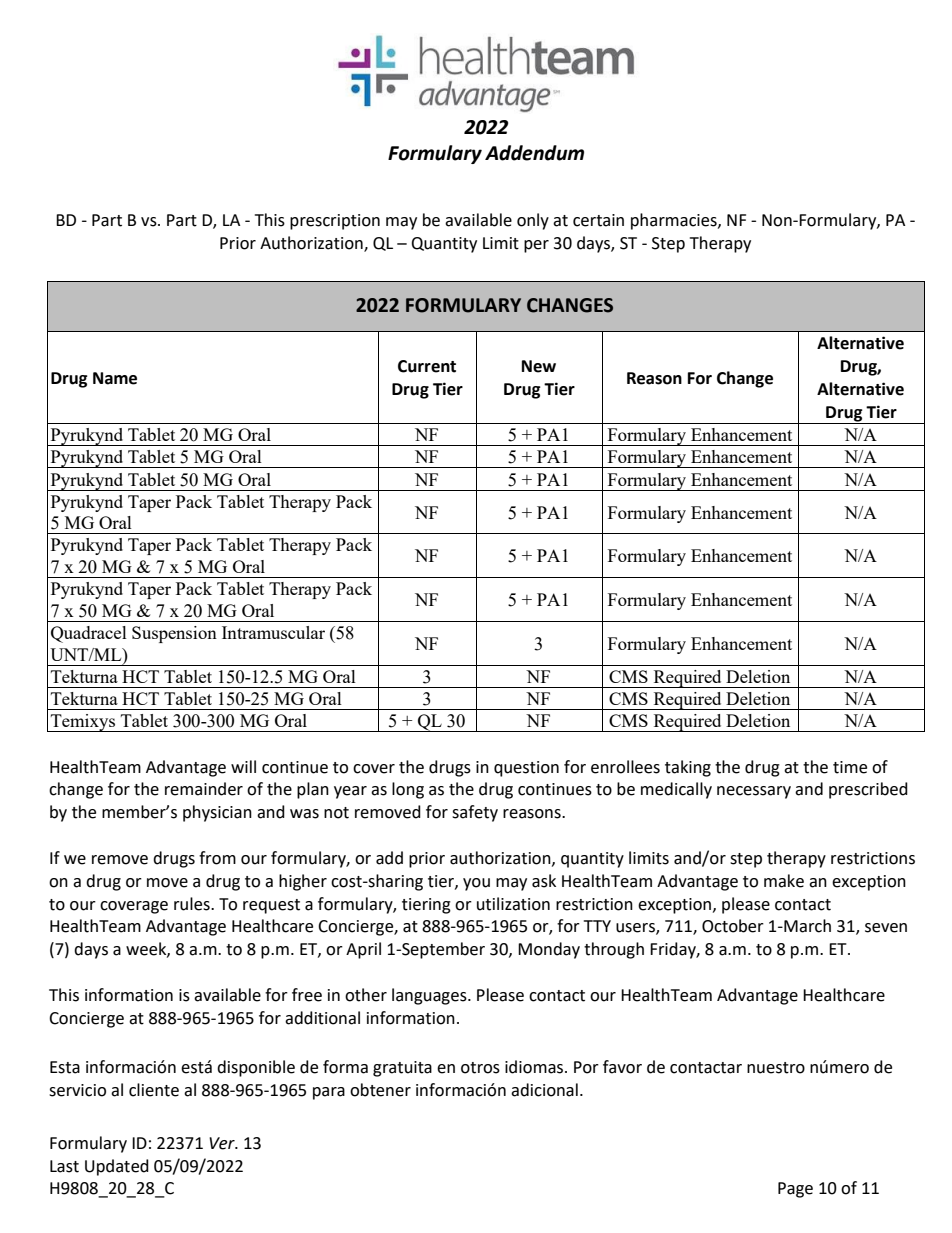 The image size is (952, 1233). I want to click on safety, so click(475, 813).
